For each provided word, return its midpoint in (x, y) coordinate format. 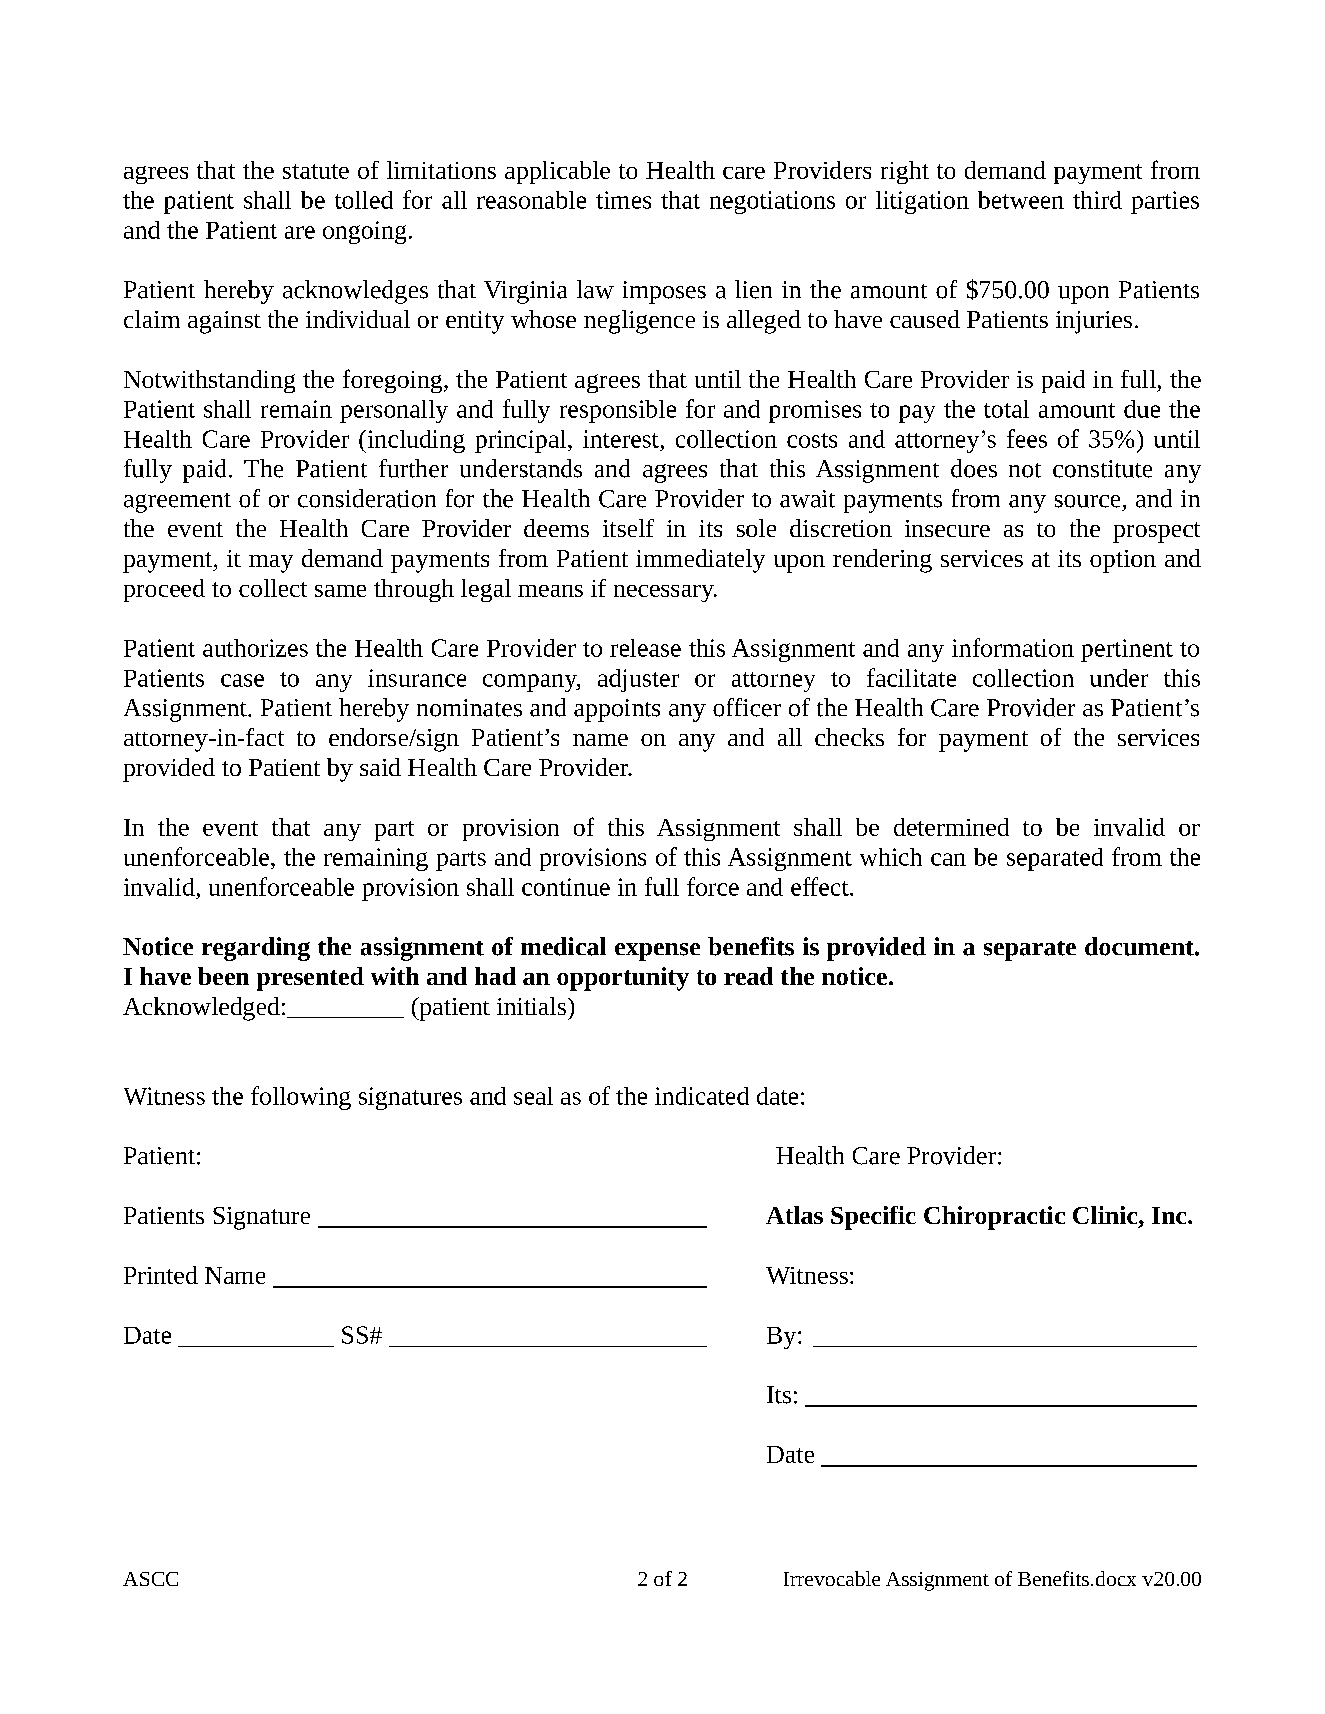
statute (316, 171)
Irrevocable (832, 1578)
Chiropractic (994, 1218)
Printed (161, 1275)
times (623, 200)
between (1021, 200)
